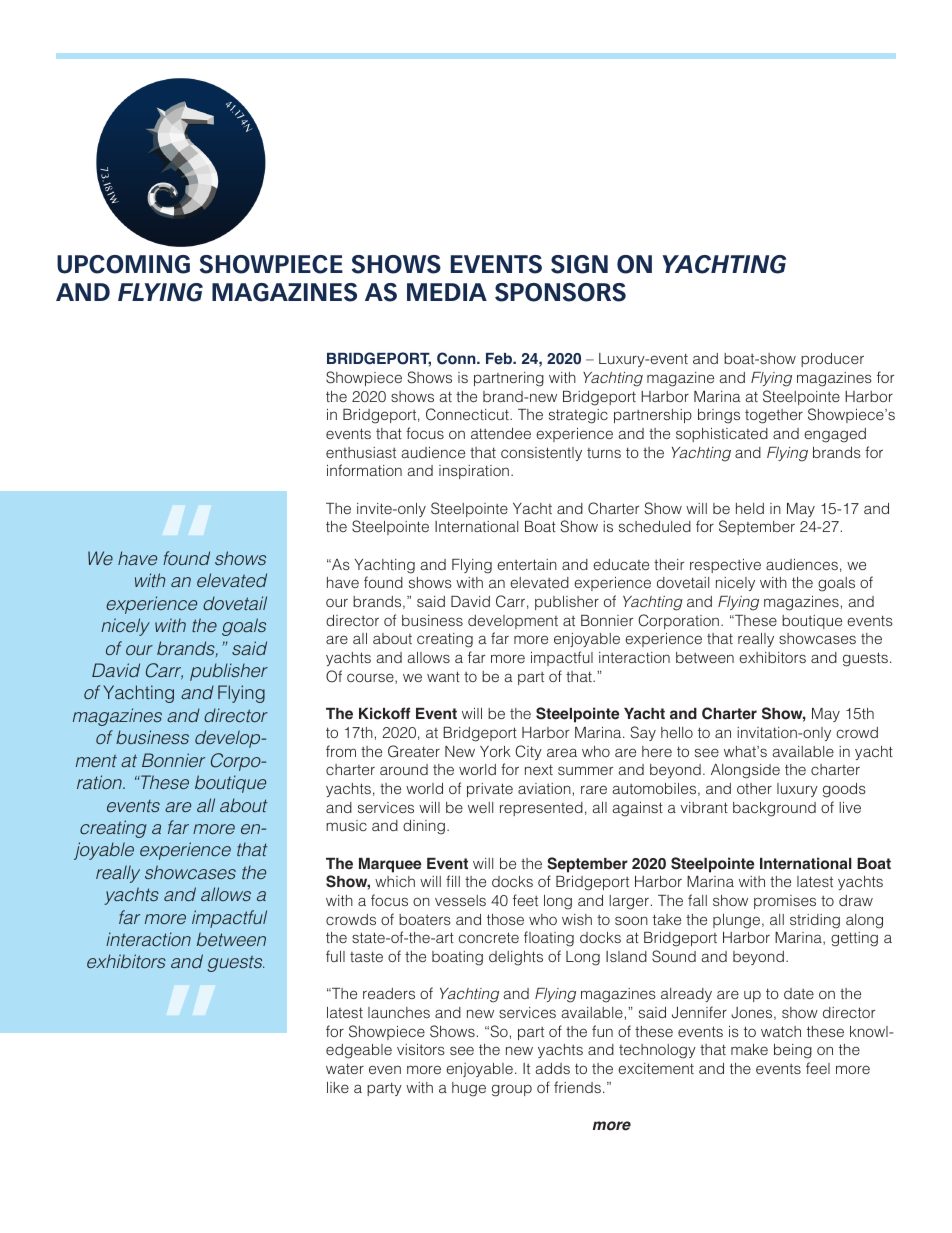  What do you see at coordinates (364, 470) in the screenshot?
I see `information` at bounding box center [364, 470].
